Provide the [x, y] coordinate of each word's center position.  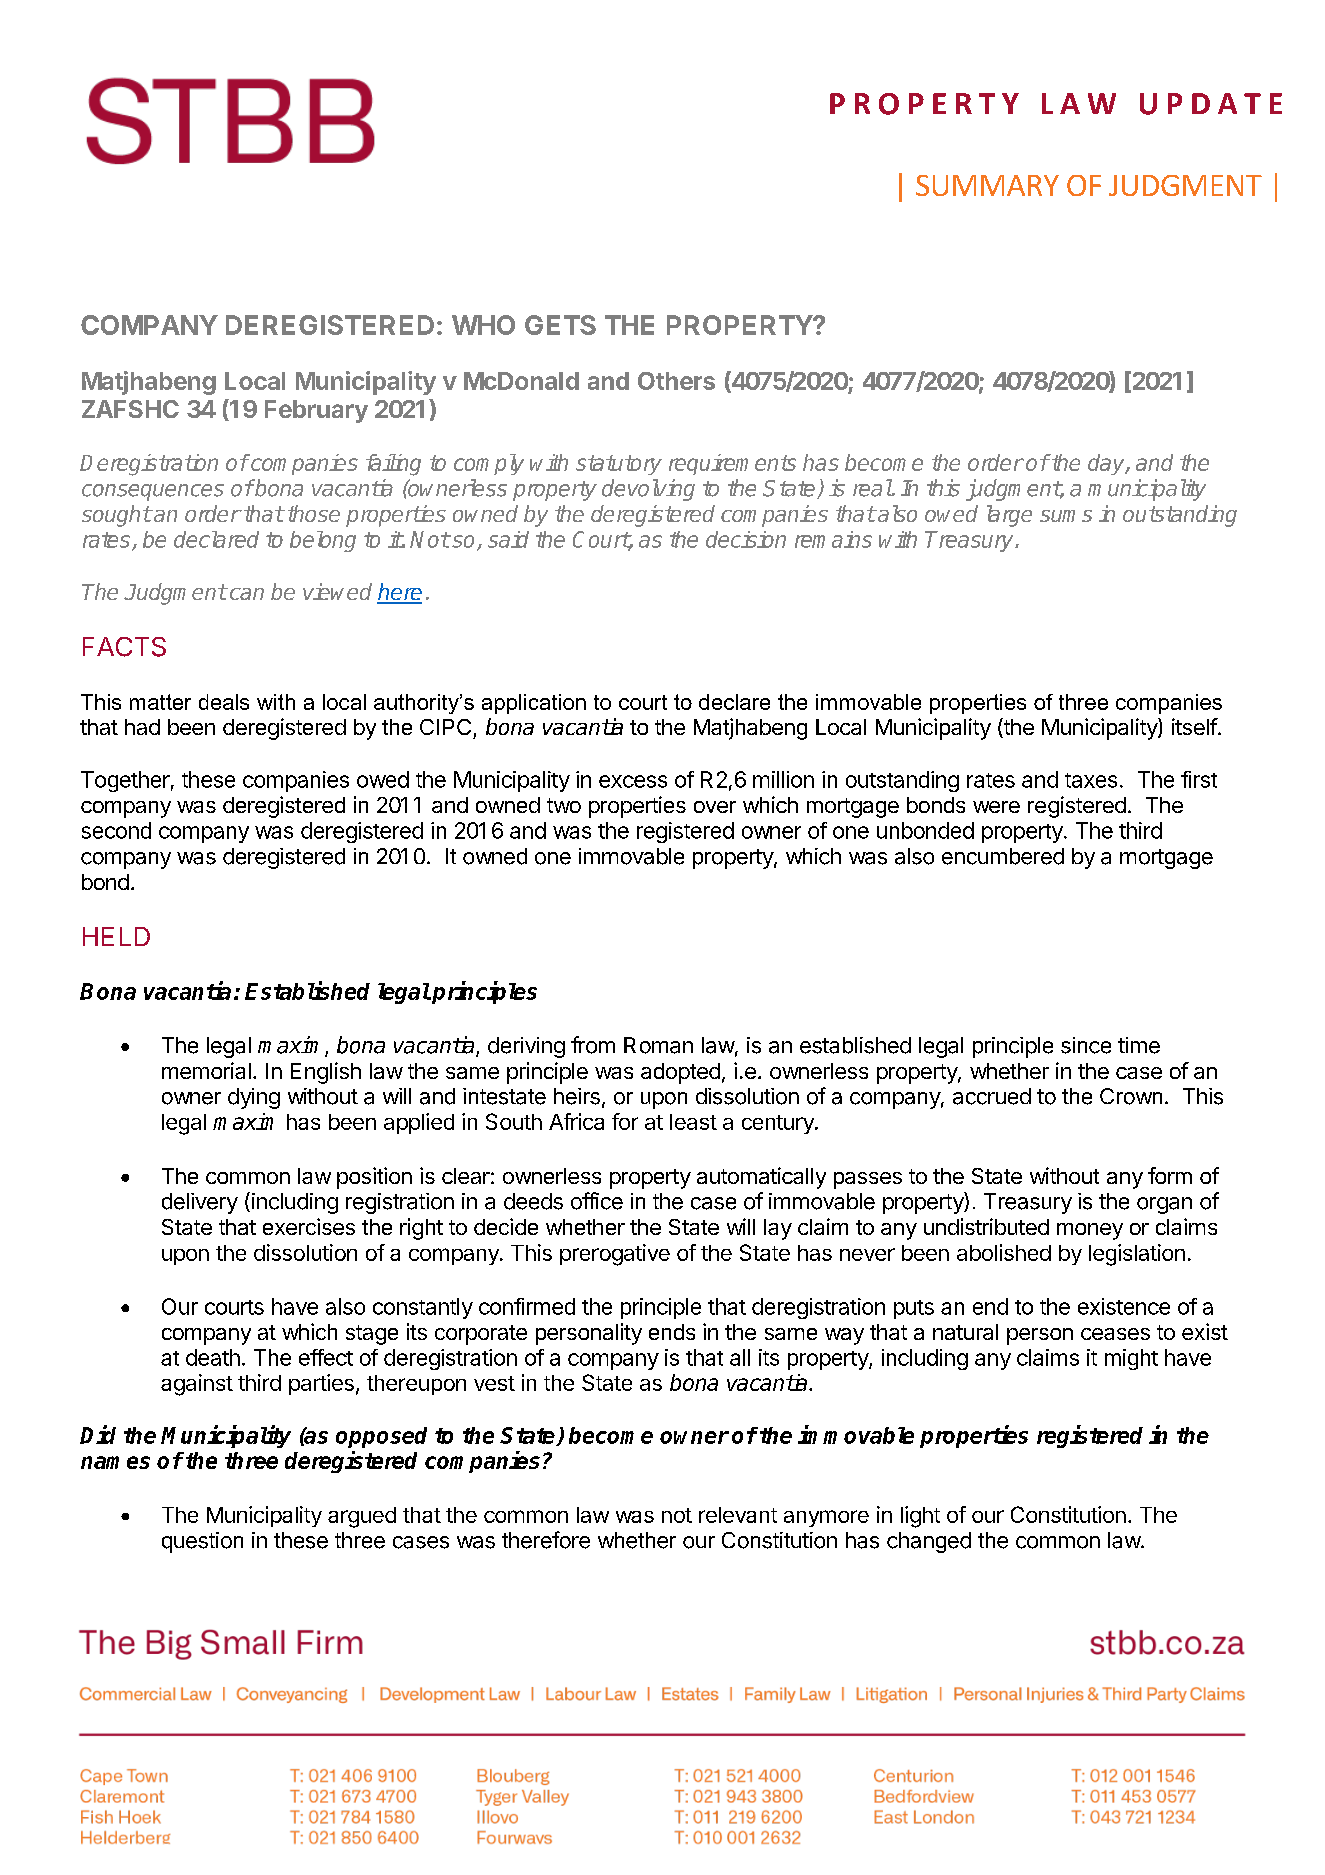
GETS [560, 325]
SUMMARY [987, 185]
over [715, 807]
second [116, 830]
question [202, 1542]
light [920, 1517]
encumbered [1003, 856]
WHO [483, 325]
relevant [738, 1515]
